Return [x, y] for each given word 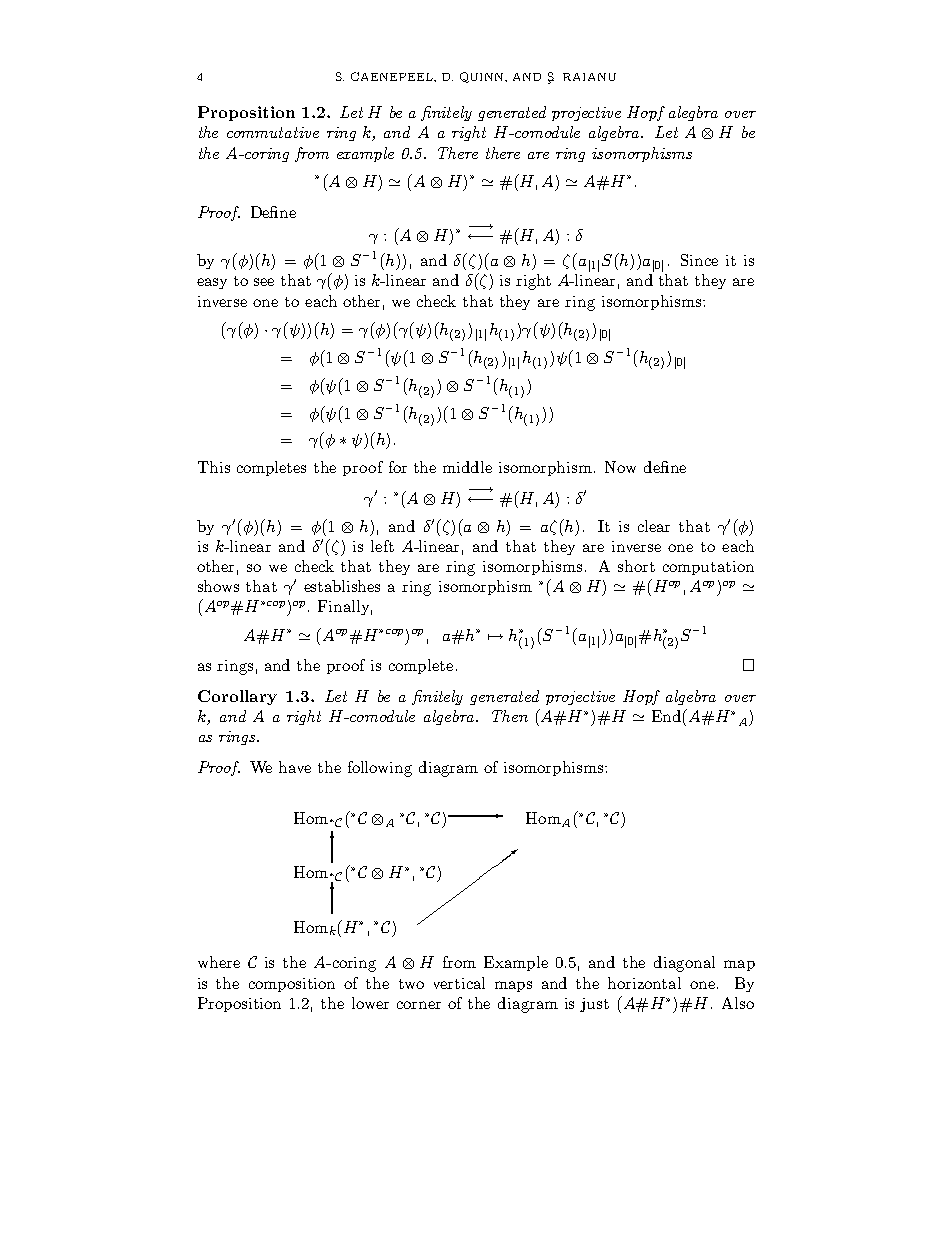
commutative [273, 132]
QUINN [483, 77]
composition [292, 985]
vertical [459, 983]
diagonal [684, 964]
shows [218, 586]
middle [467, 467]
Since [699, 260]
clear [654, 526]
